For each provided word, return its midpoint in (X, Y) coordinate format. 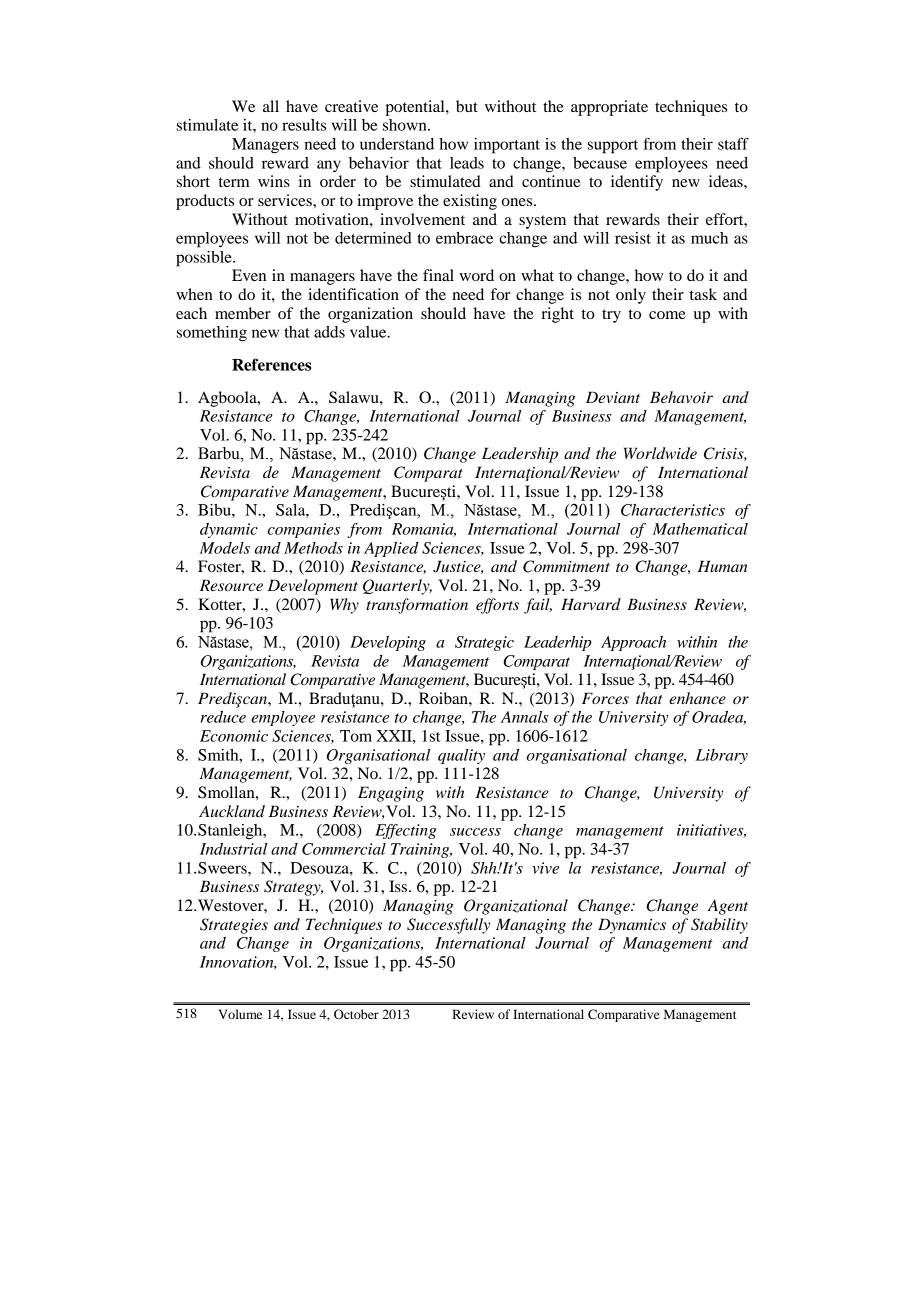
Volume (240, 1014)
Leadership (520, 455)
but (467, 106)
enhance (697, 698)
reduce (223, 717)
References (271, 364)
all (271, 106)
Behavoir (681, 397)
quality (461, 756)
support (613, 147)
